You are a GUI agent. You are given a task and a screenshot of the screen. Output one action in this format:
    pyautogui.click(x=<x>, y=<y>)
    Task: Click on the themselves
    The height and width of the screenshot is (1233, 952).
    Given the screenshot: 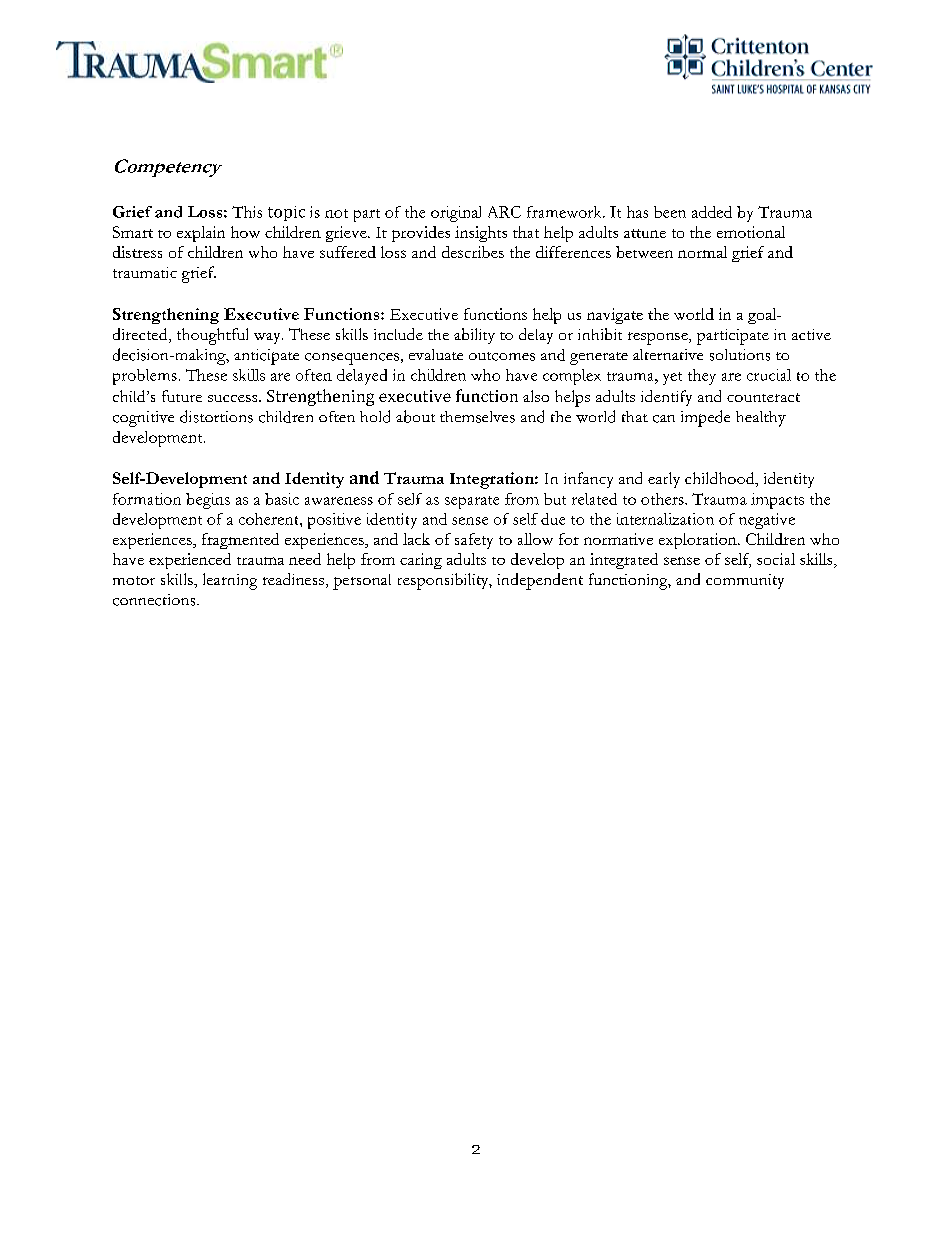 What is the action you would take?
    pyautogui.click(x=477, y=417)
